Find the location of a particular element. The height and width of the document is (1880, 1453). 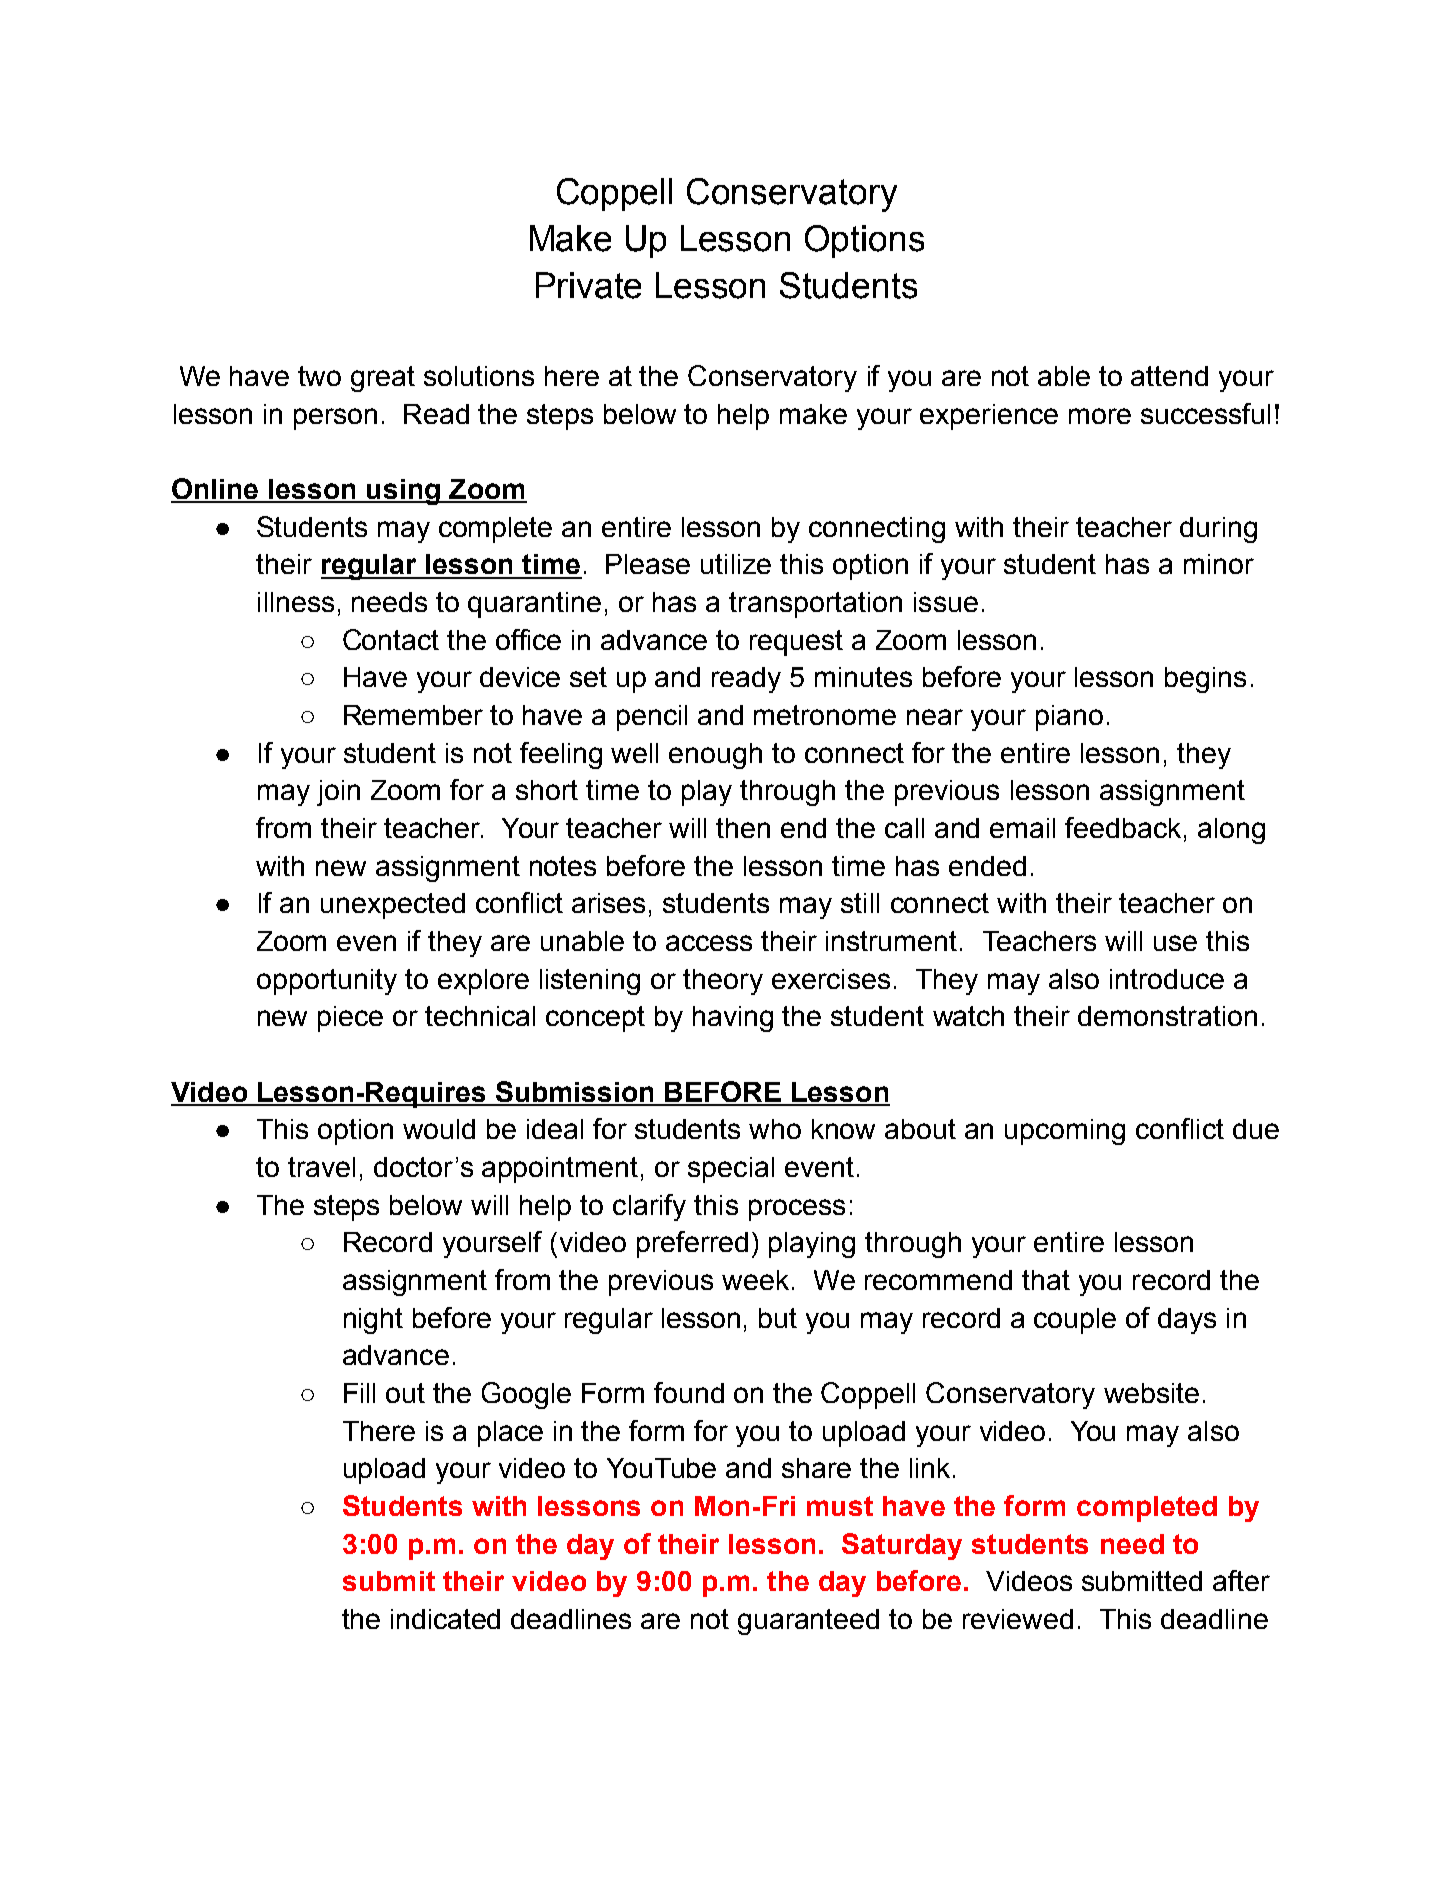

indicated is located at coordinates (445, 1619).
